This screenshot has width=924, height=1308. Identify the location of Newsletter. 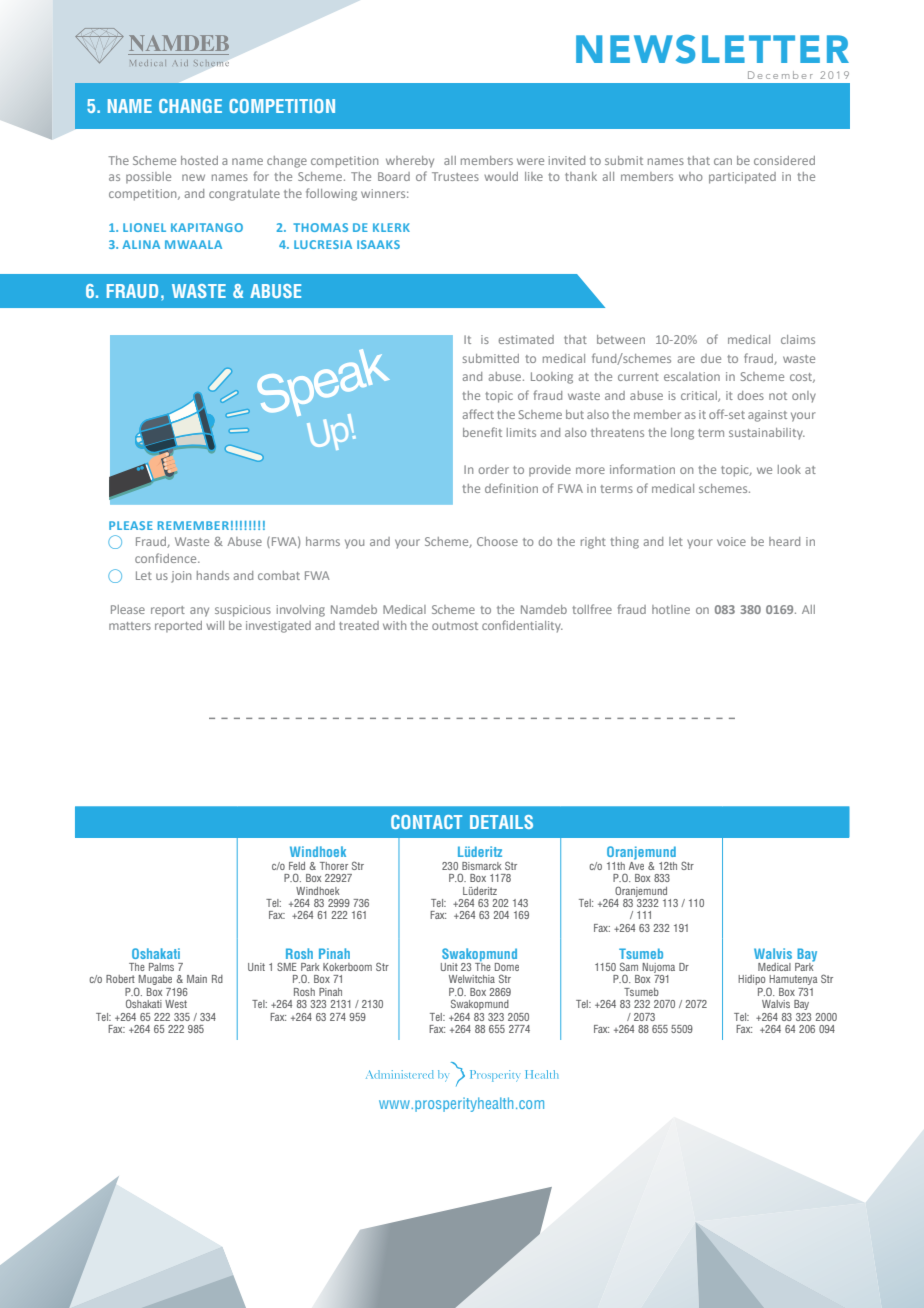
(712, 49).
